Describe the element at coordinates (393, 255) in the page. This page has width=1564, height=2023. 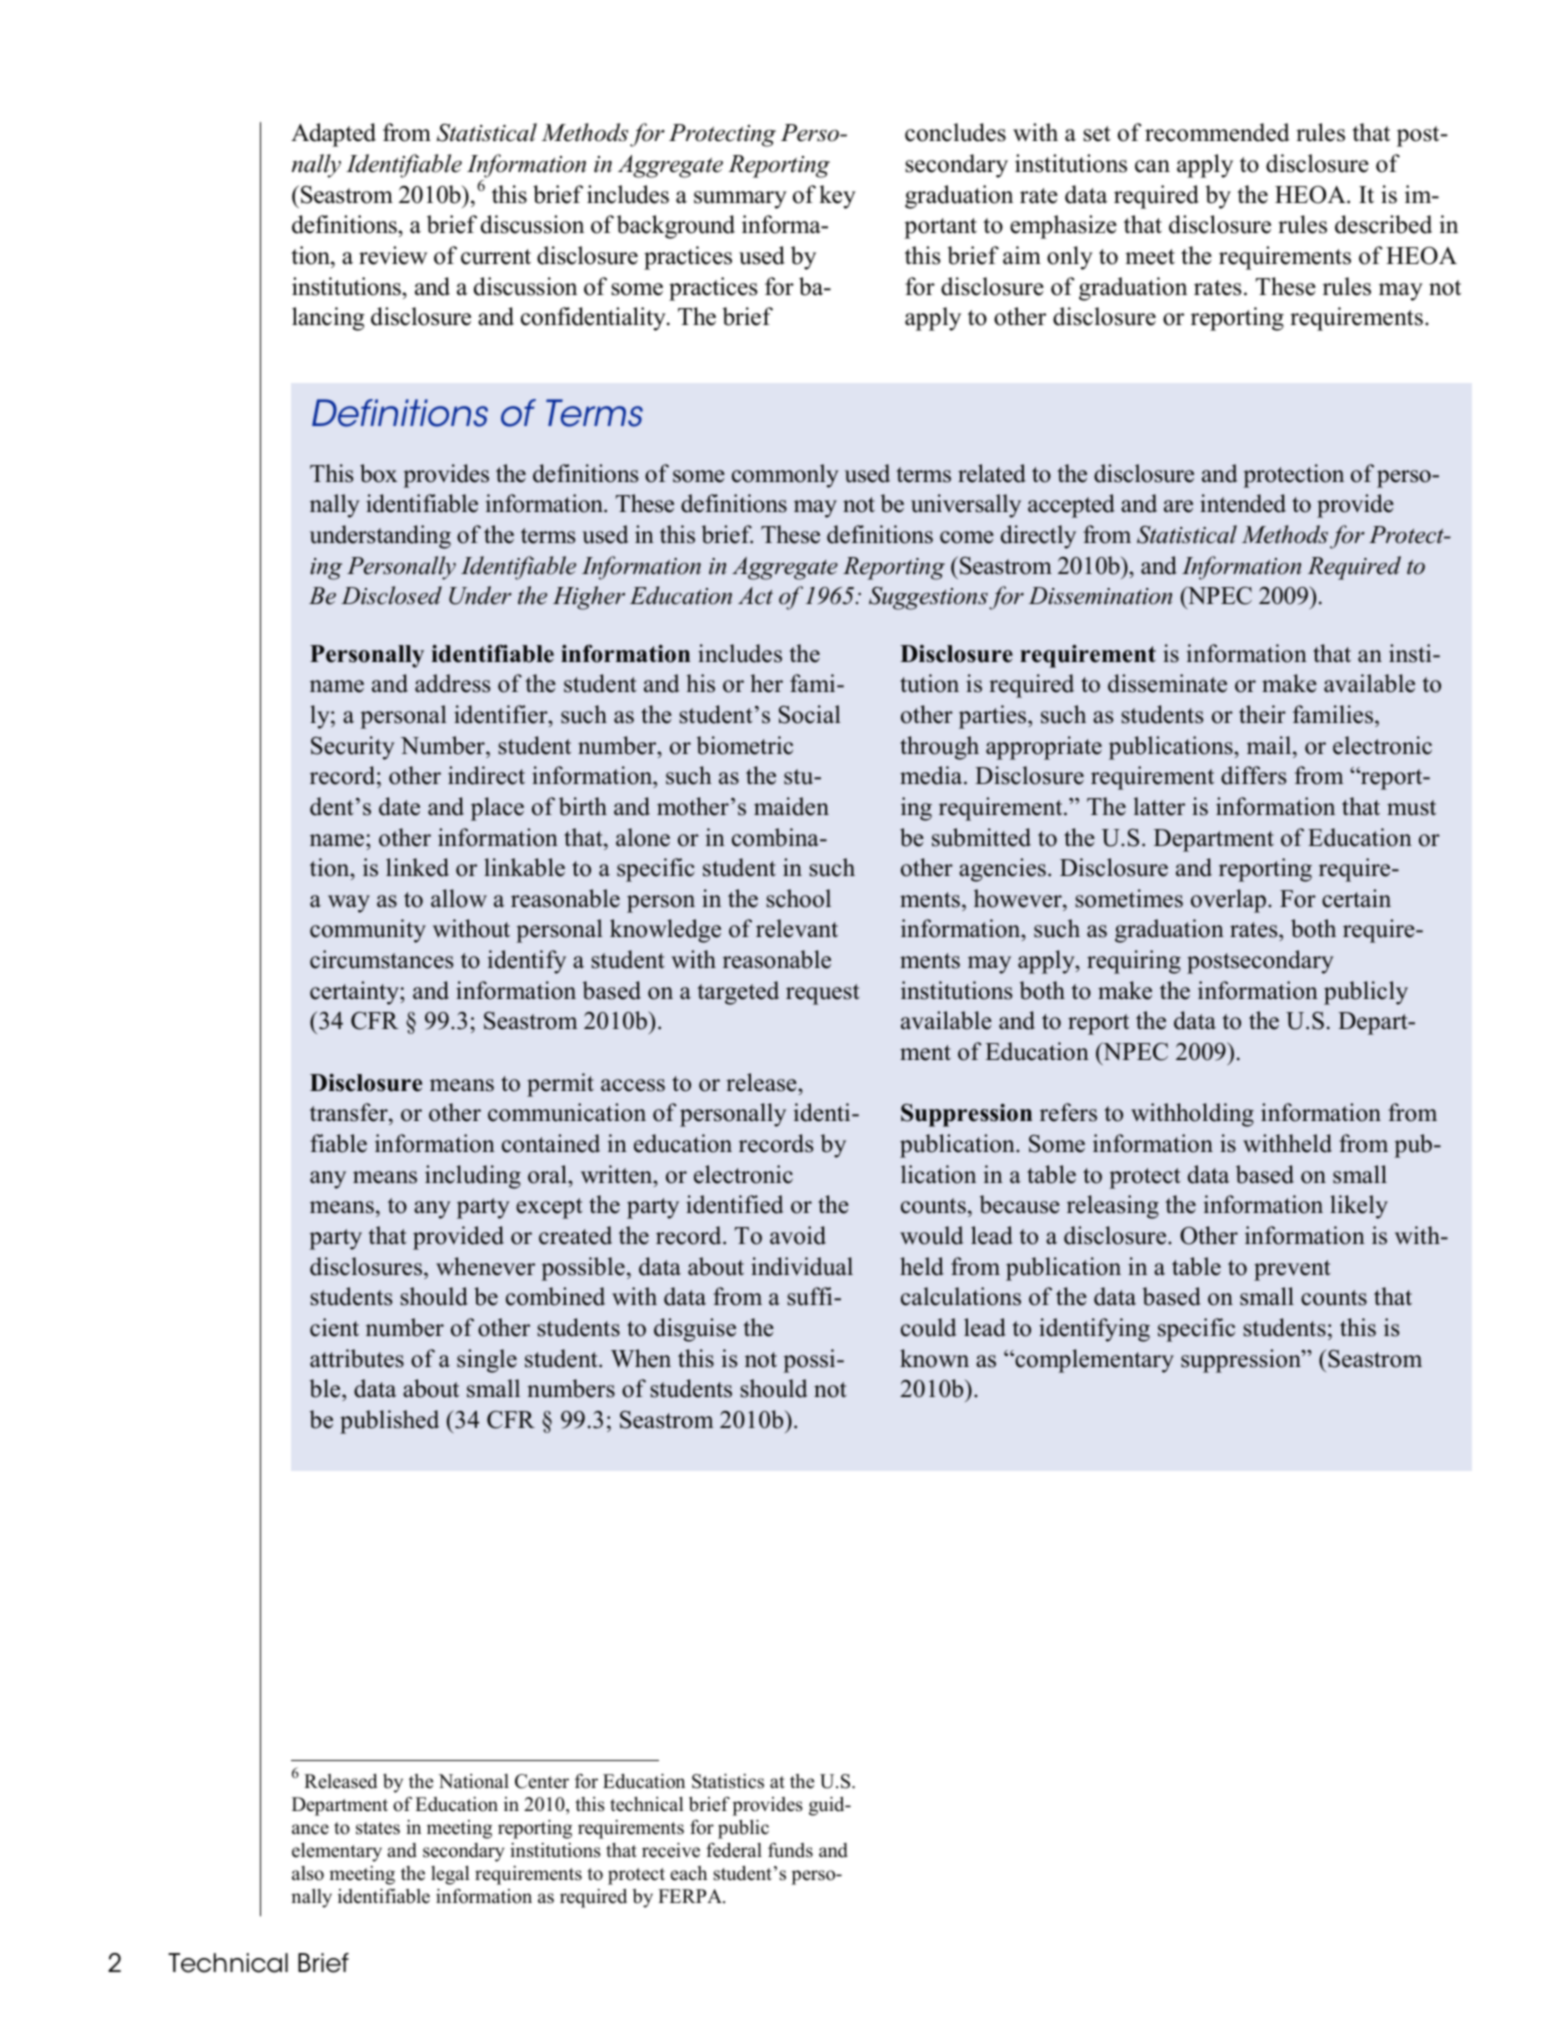
I see `review` at that location.
